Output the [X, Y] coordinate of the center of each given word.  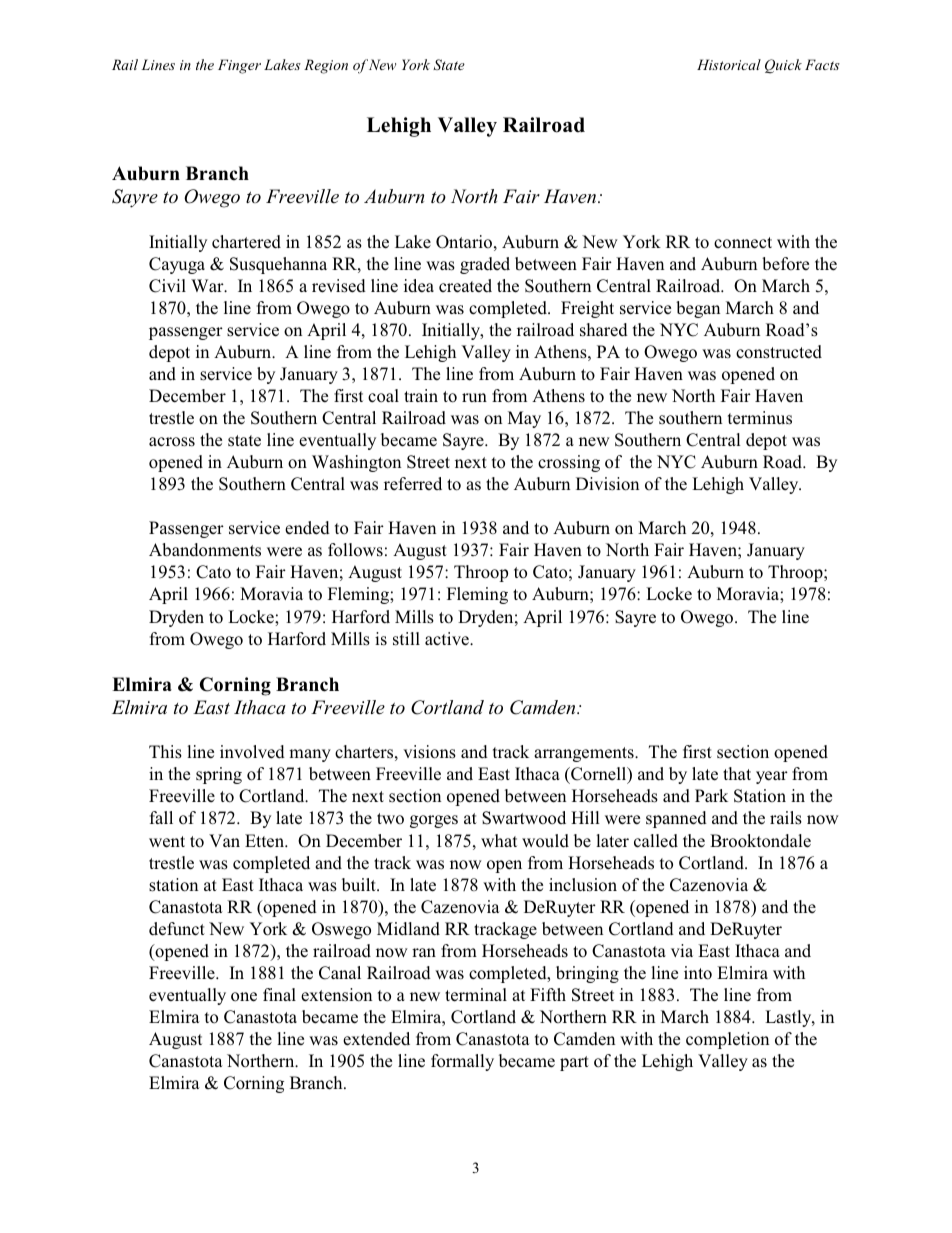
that [737, 773]
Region [326, 66]
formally [462, 1062]
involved [252, 752]
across [172, 442]
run [474, 397]
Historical [729, 64]
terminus [760, 418]
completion [727, 1040]
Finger [239, 66]
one [244, 997]
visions [429, 752]
